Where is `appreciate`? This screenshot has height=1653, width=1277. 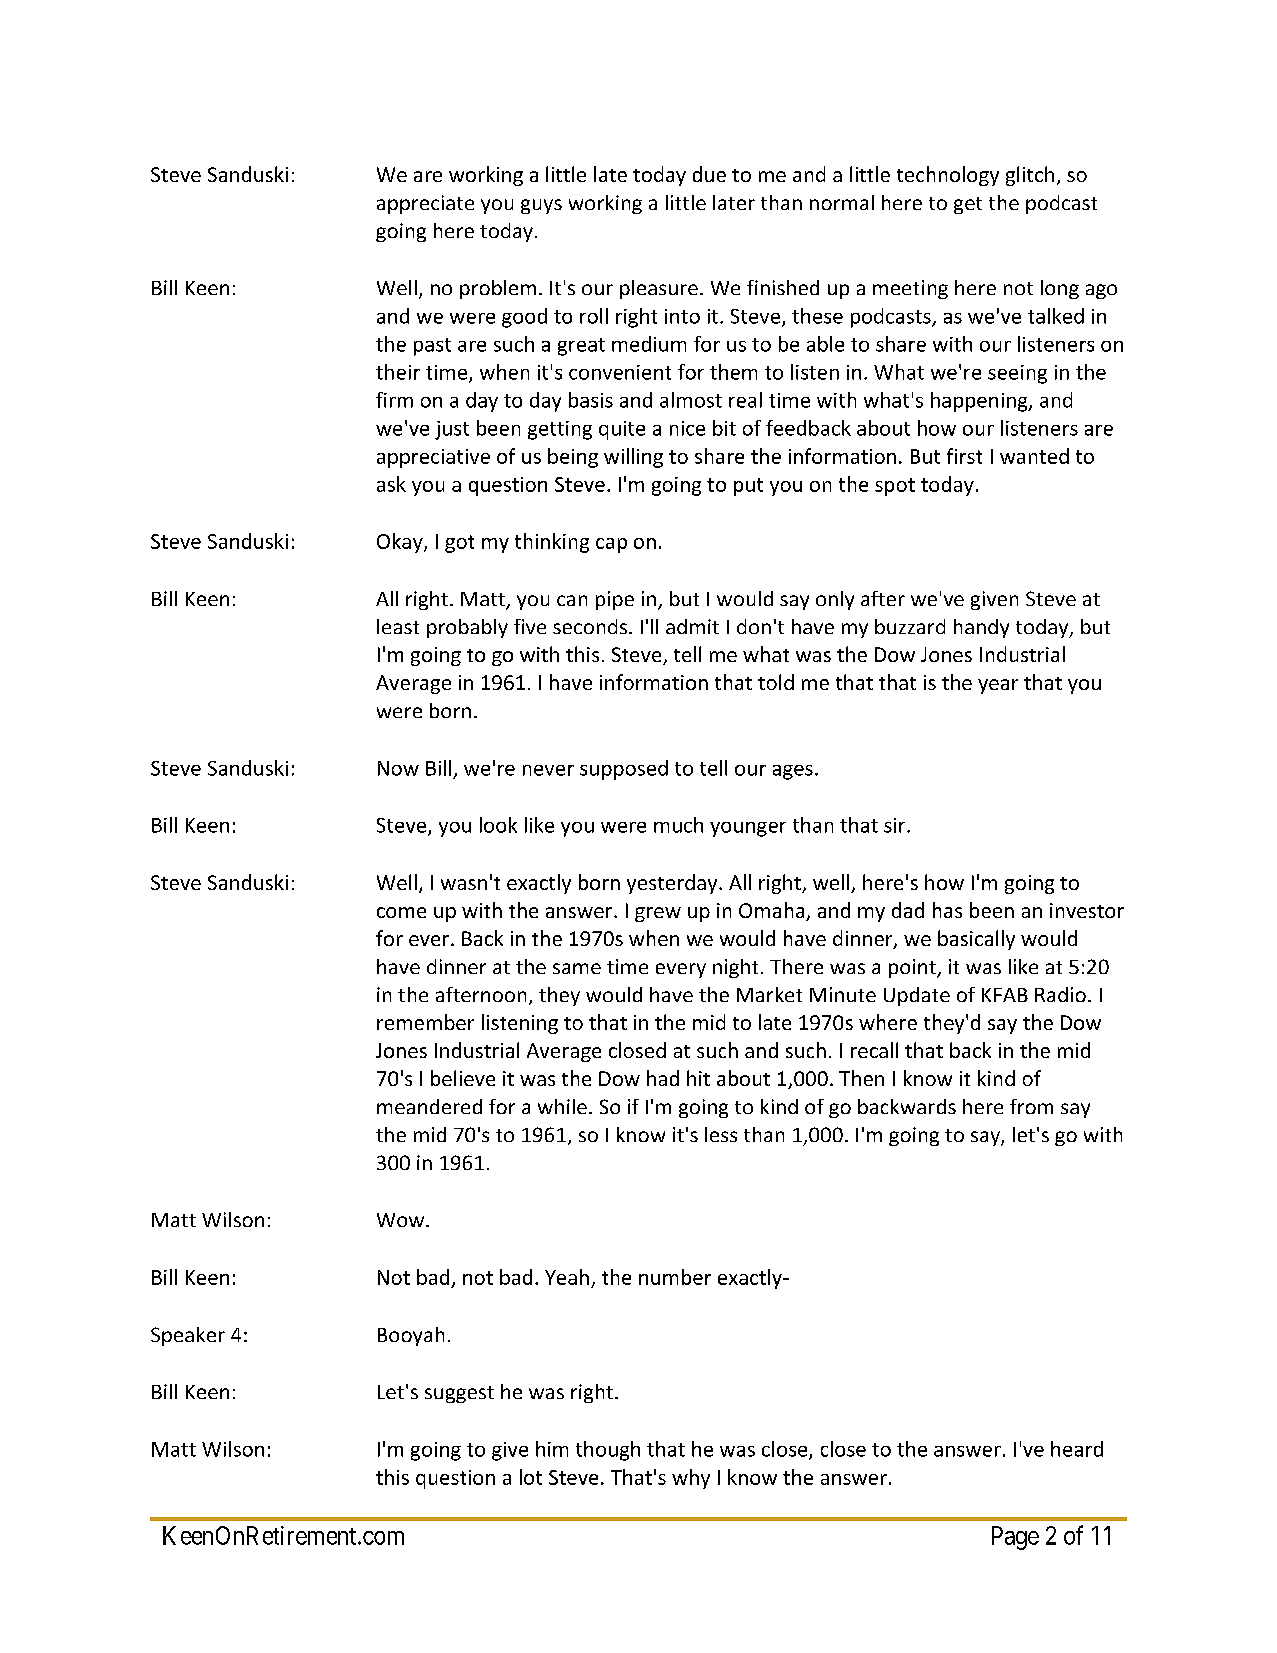 appreciate is located at coordinates (425, 204).
